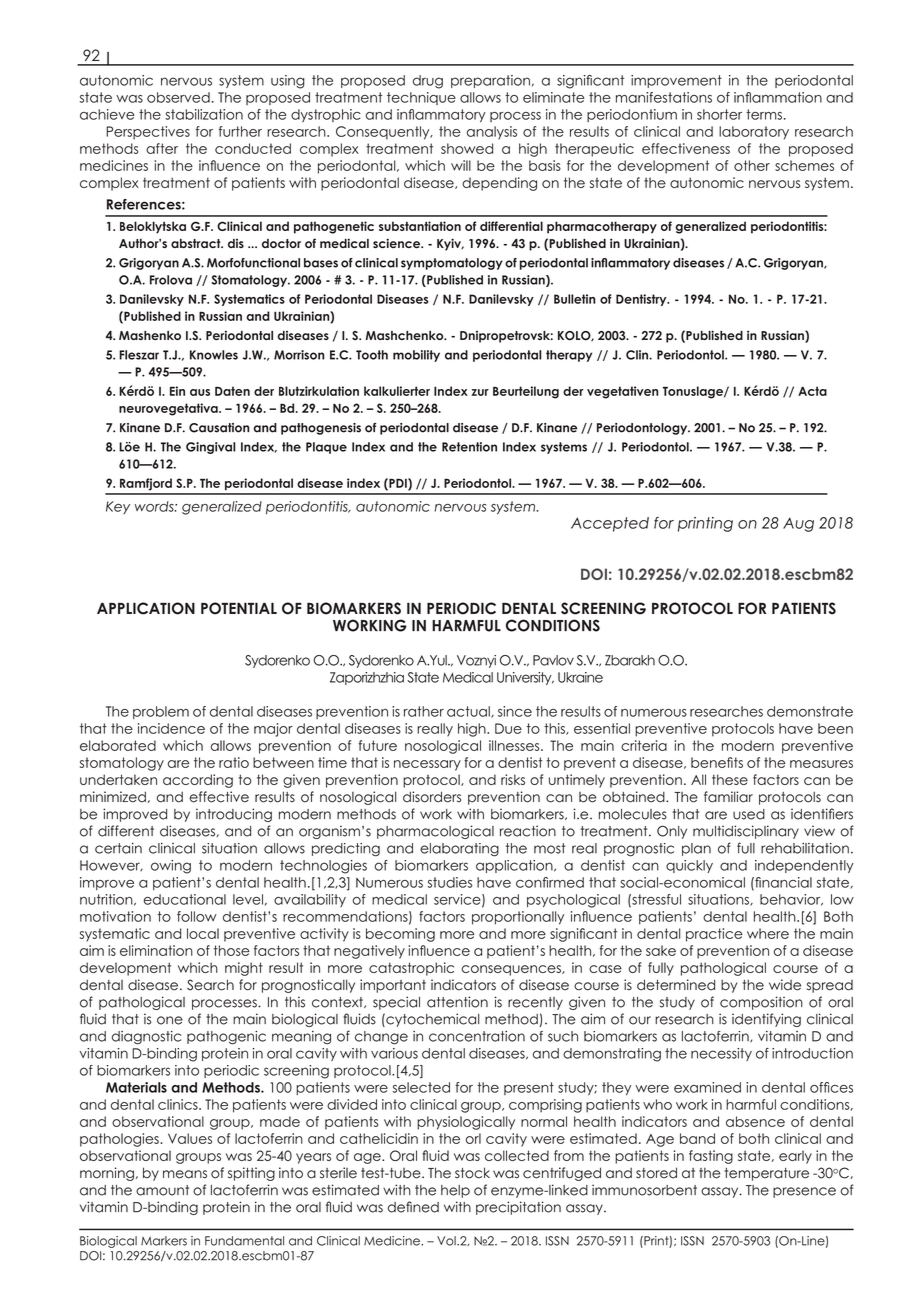 This screenshot has width=924, height=1308. What do you see at coordinates (455, 1191) in the screenshot?
I see `help` at bounding box center [455, 1191].
